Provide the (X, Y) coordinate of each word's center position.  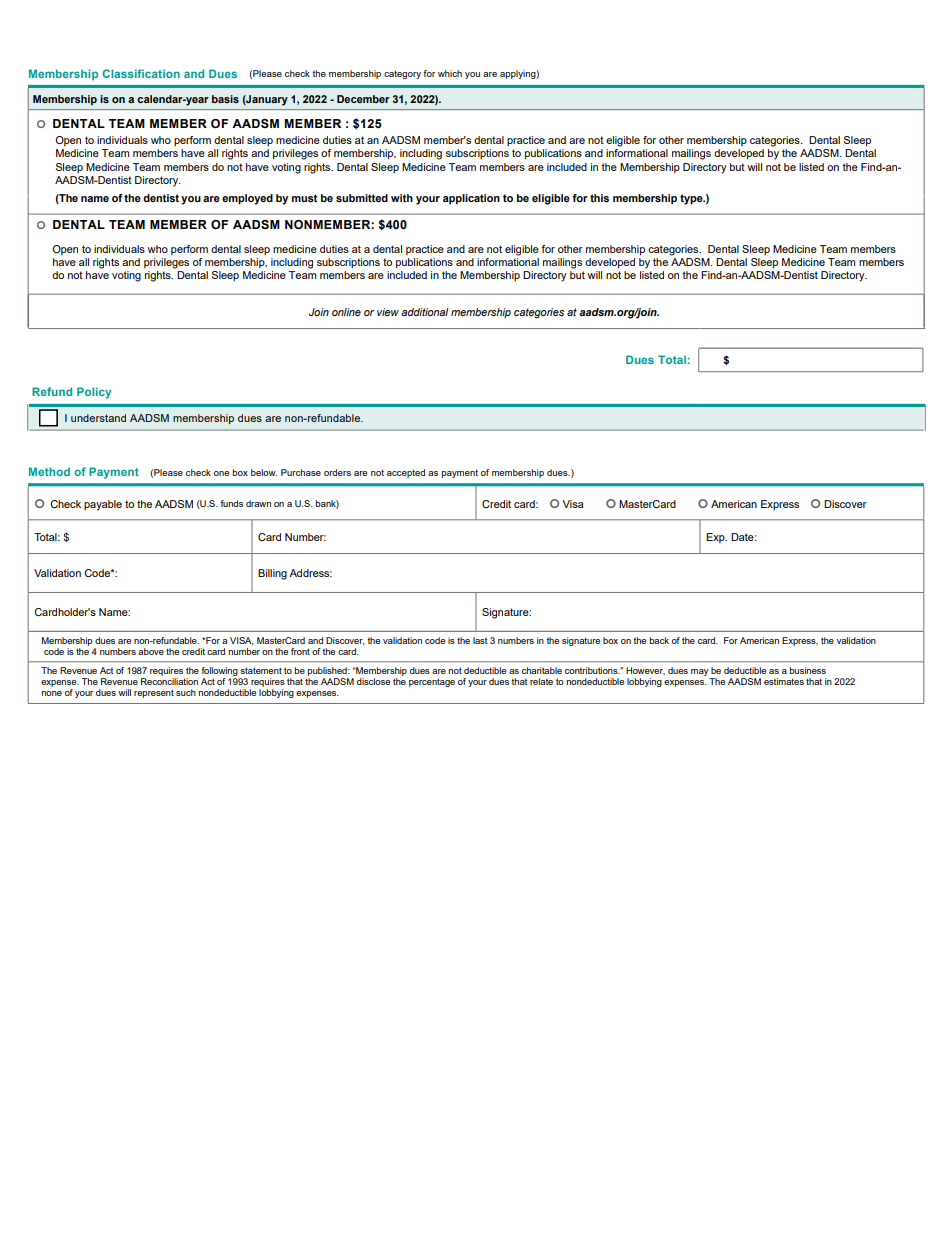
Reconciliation (169, 681)
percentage (432, 682)
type (692, 199)
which (450, 73)
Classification (141, 73)
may (699, 672)
